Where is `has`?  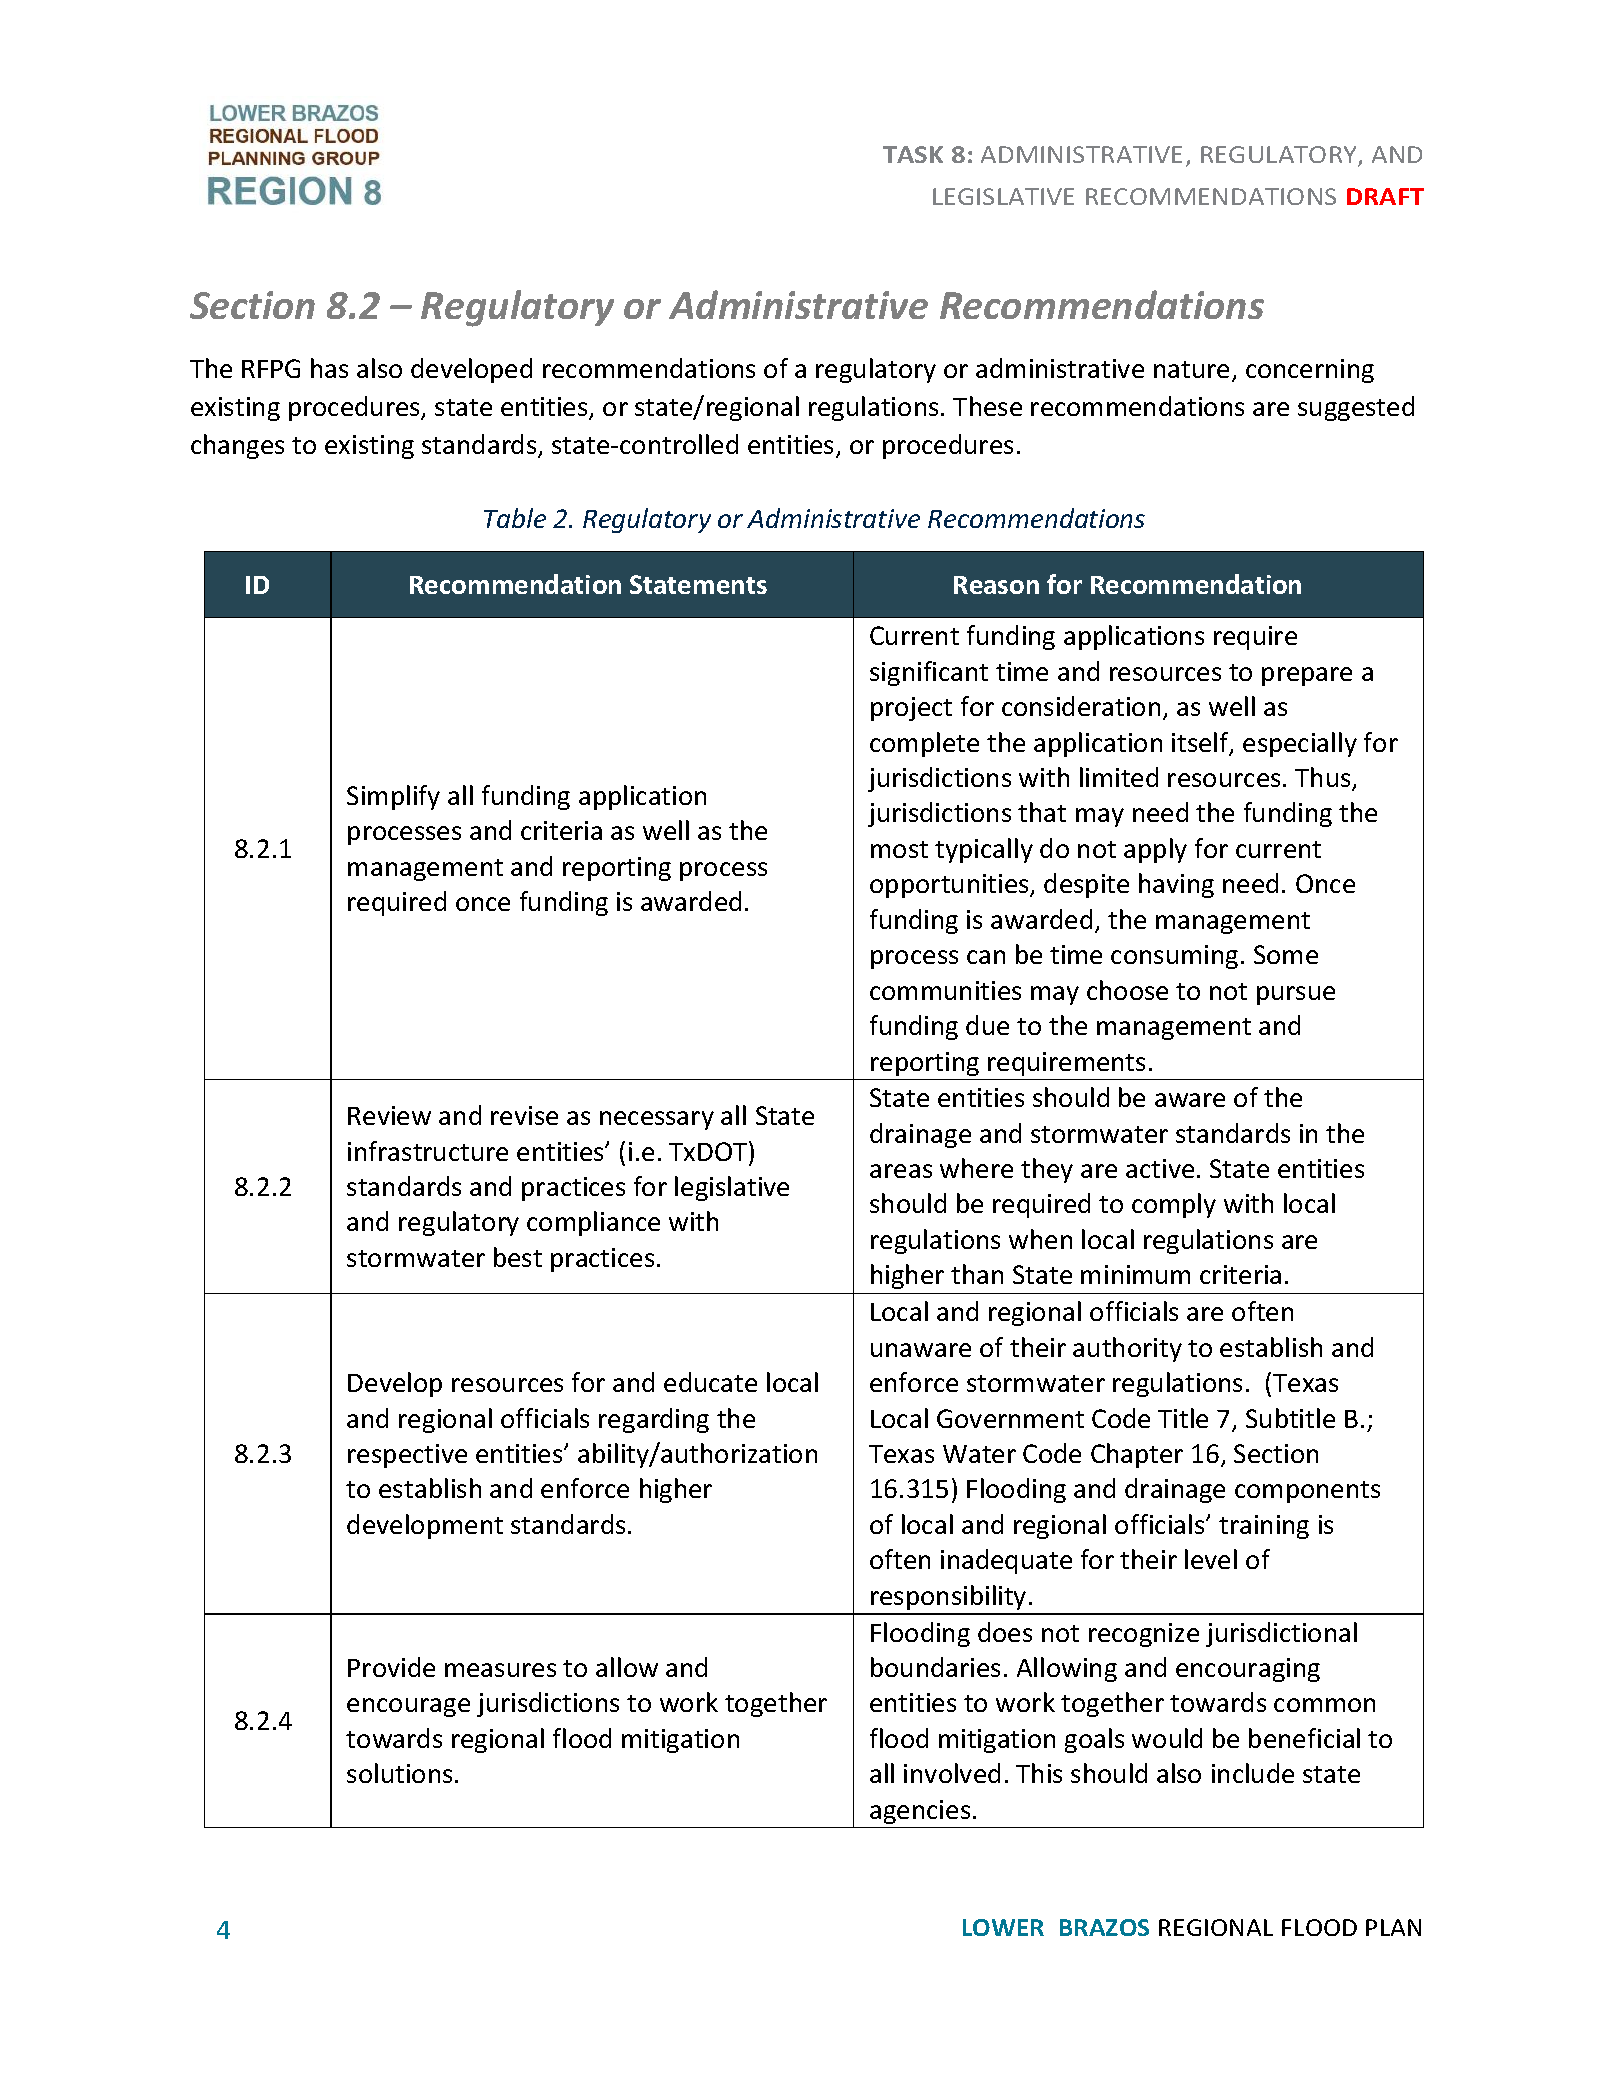
has is located at coordinates (329, 368).
